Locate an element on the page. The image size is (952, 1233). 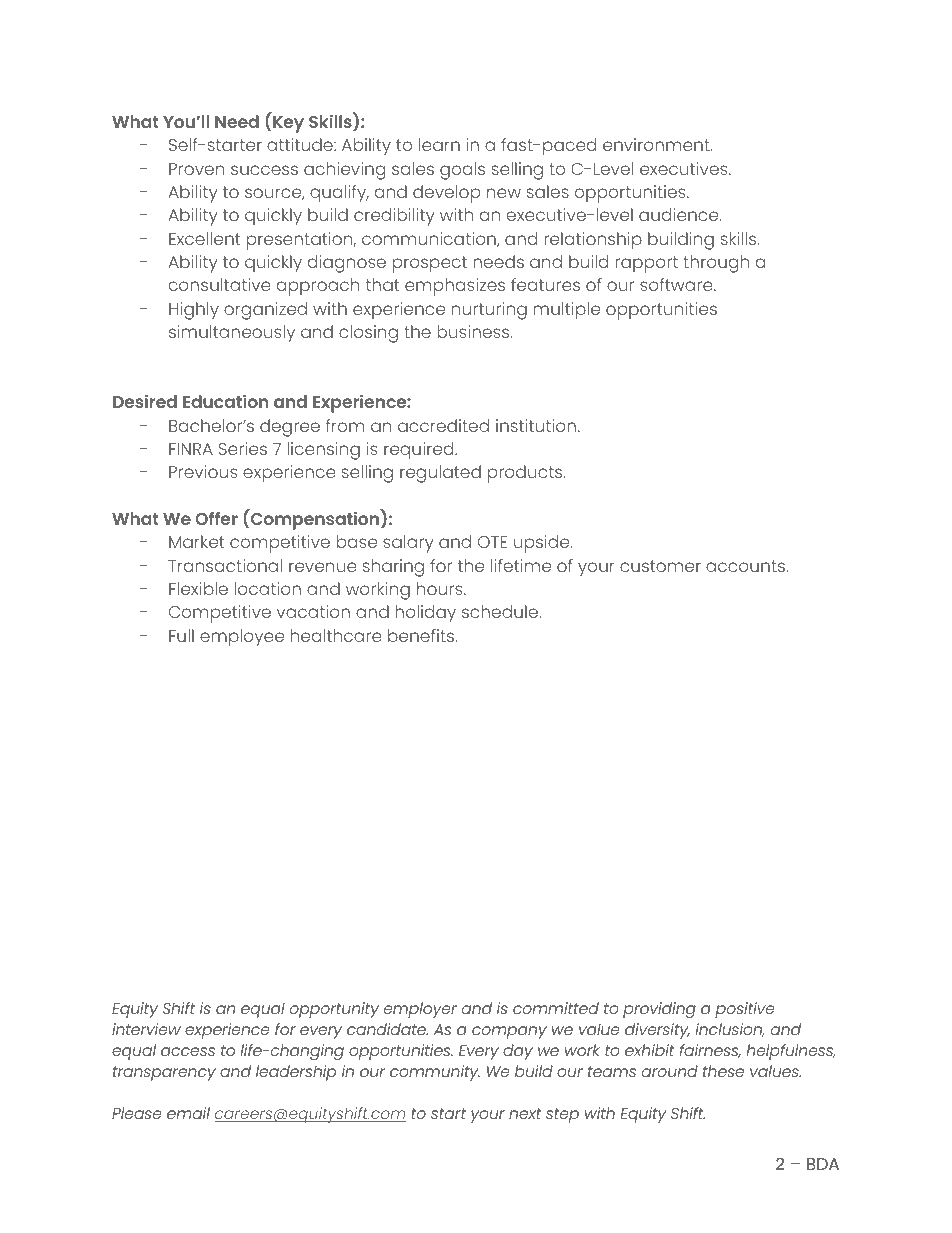
opportunity is located at coordinates (334, 1010).
